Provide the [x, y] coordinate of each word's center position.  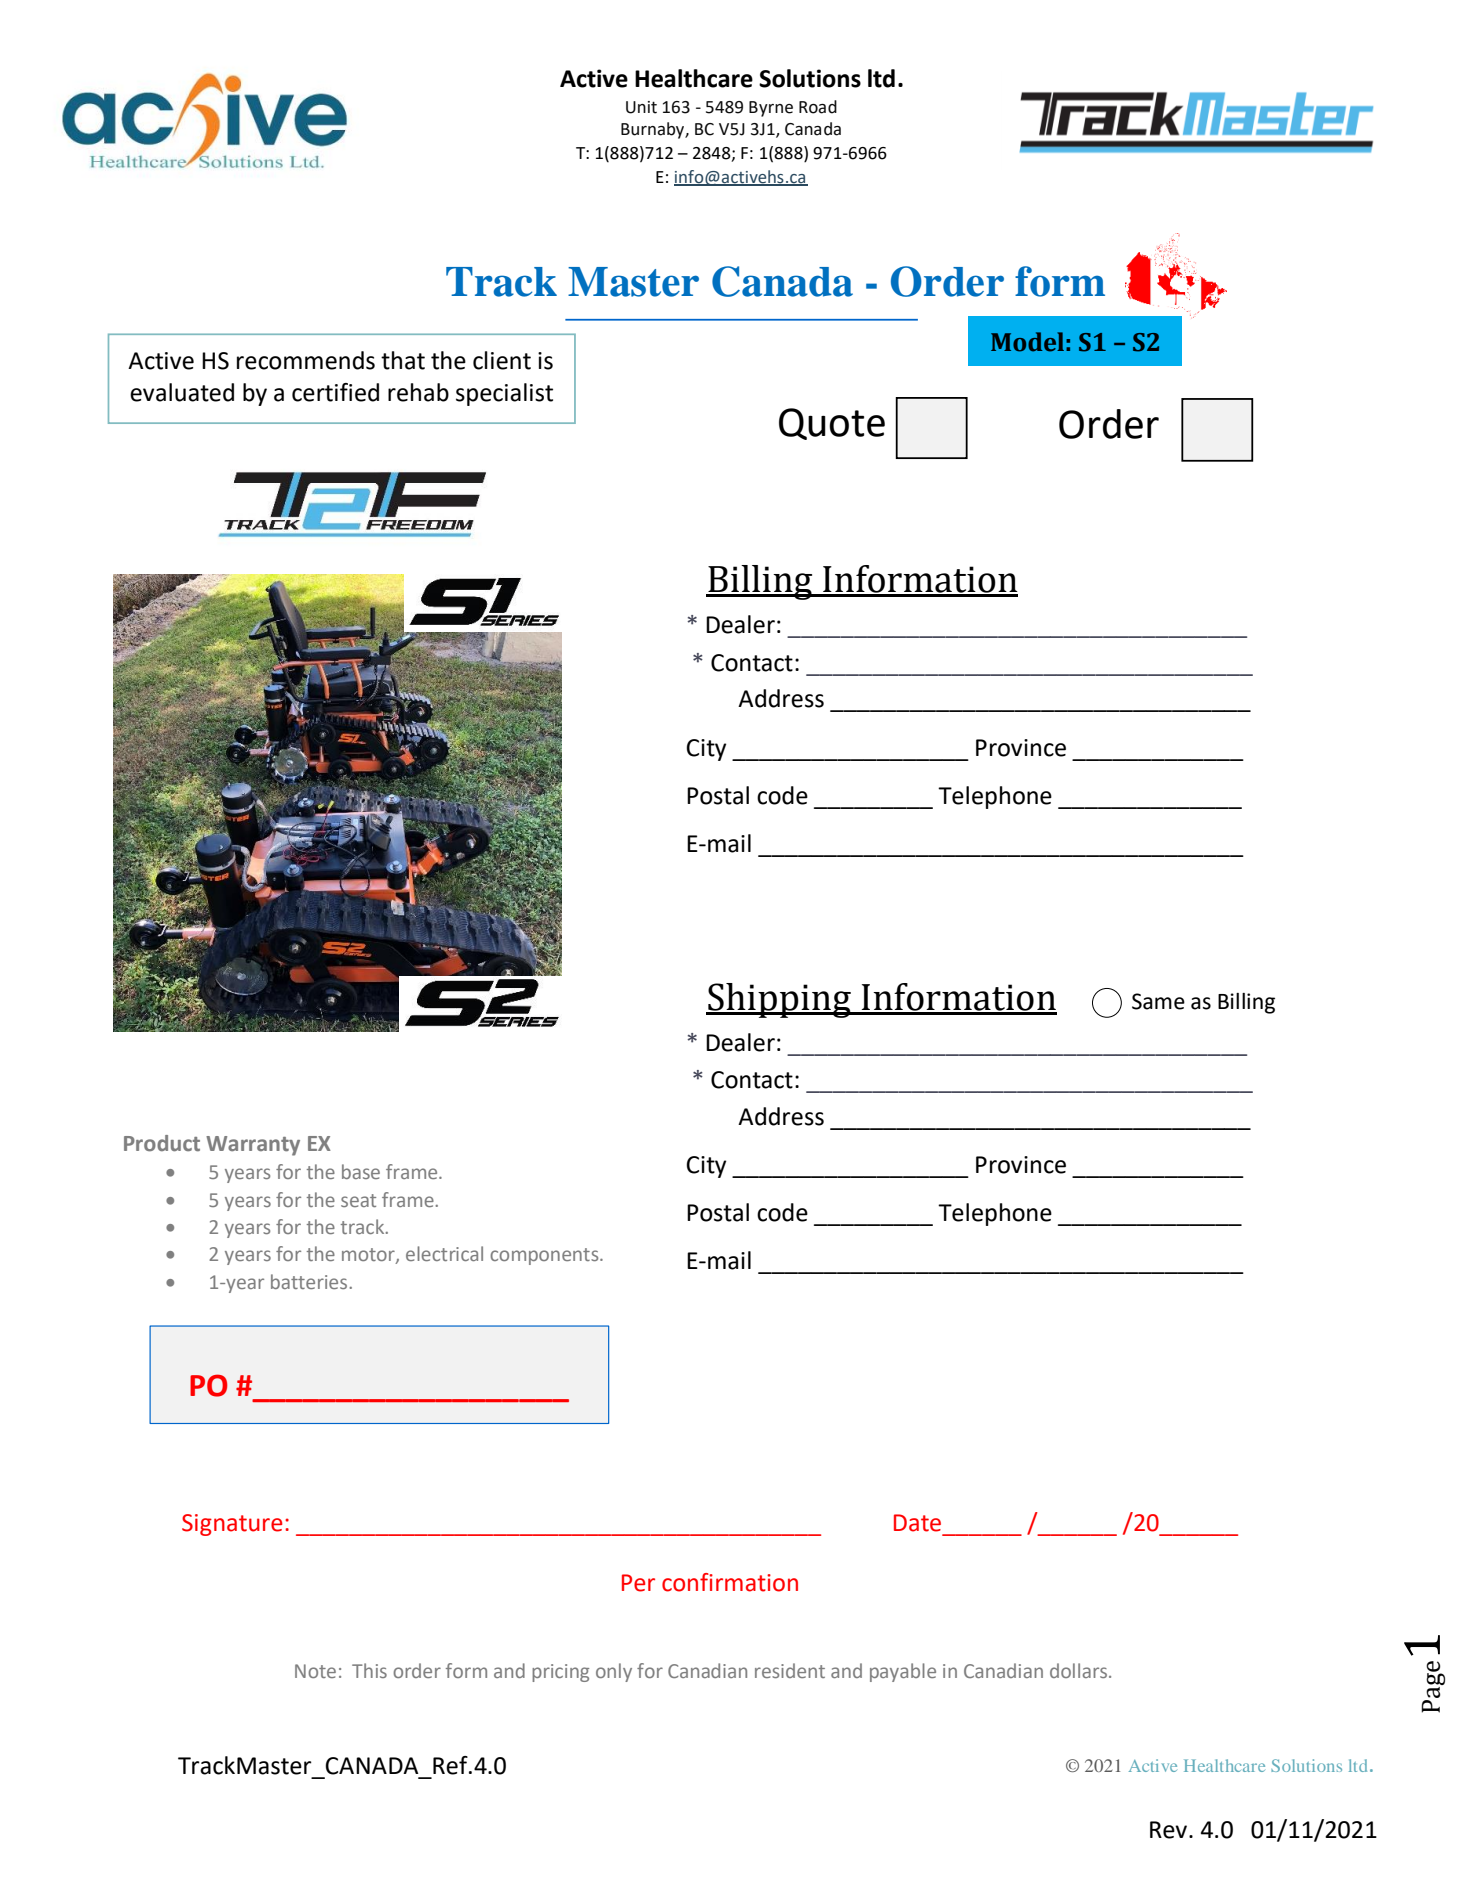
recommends [306, 360]
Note [315, 1671]
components [545, 1256]
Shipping [779, 1000]
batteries [309, 1281]
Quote [832, 424]
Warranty [253, 1146]
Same [1158, 1001]
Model [1027, 342]
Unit [641, 107]
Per [638, 1583]
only [614, 1672]
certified [335, 392]
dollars [1080, 1670]
